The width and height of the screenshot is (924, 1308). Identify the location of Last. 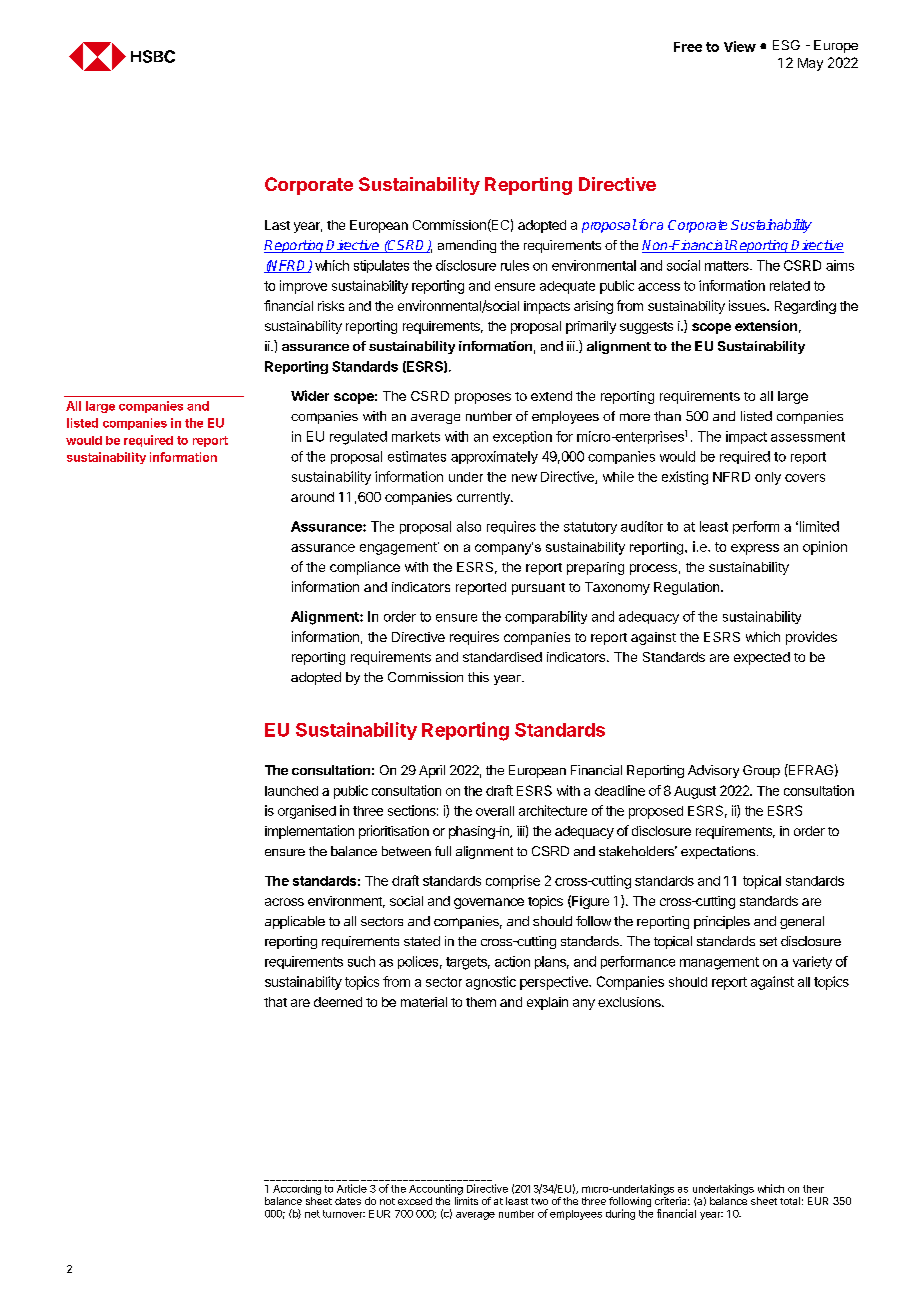
(277, 225).
